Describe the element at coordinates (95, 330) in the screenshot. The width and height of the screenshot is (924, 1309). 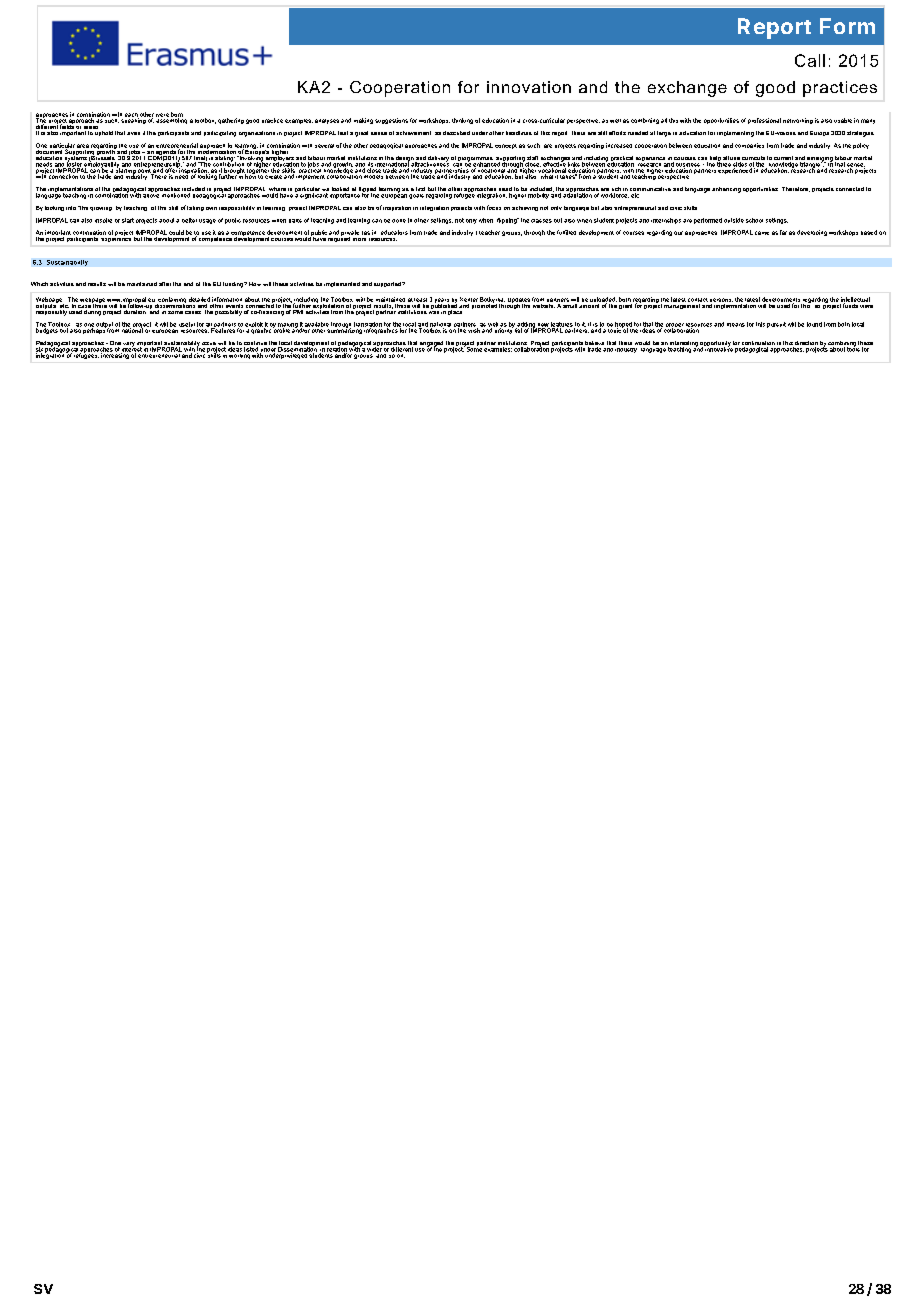
I see `perhaps` at that location.
